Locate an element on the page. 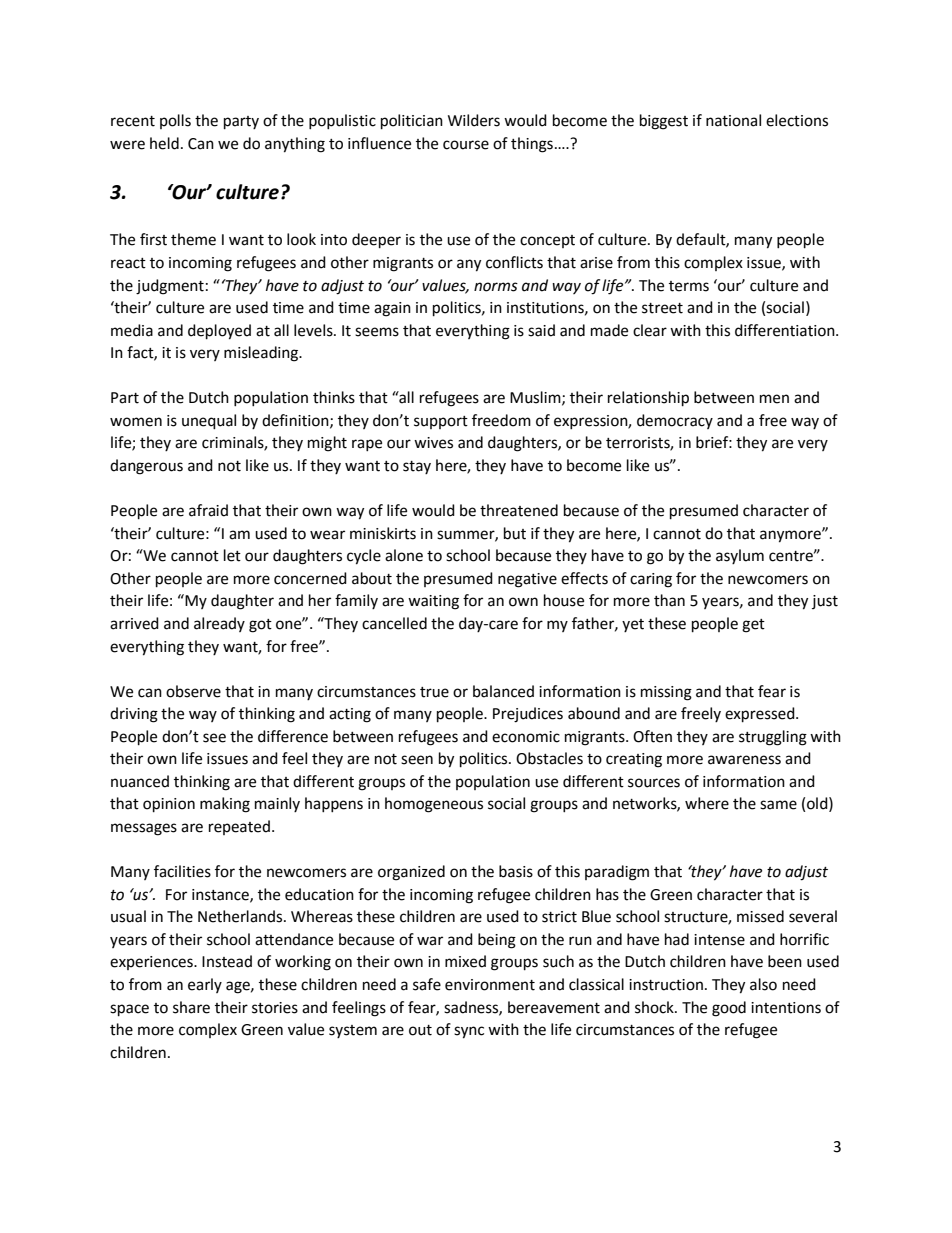 The width and height of the page is (952, 1233). share is located at coordinates (191, 1007).
